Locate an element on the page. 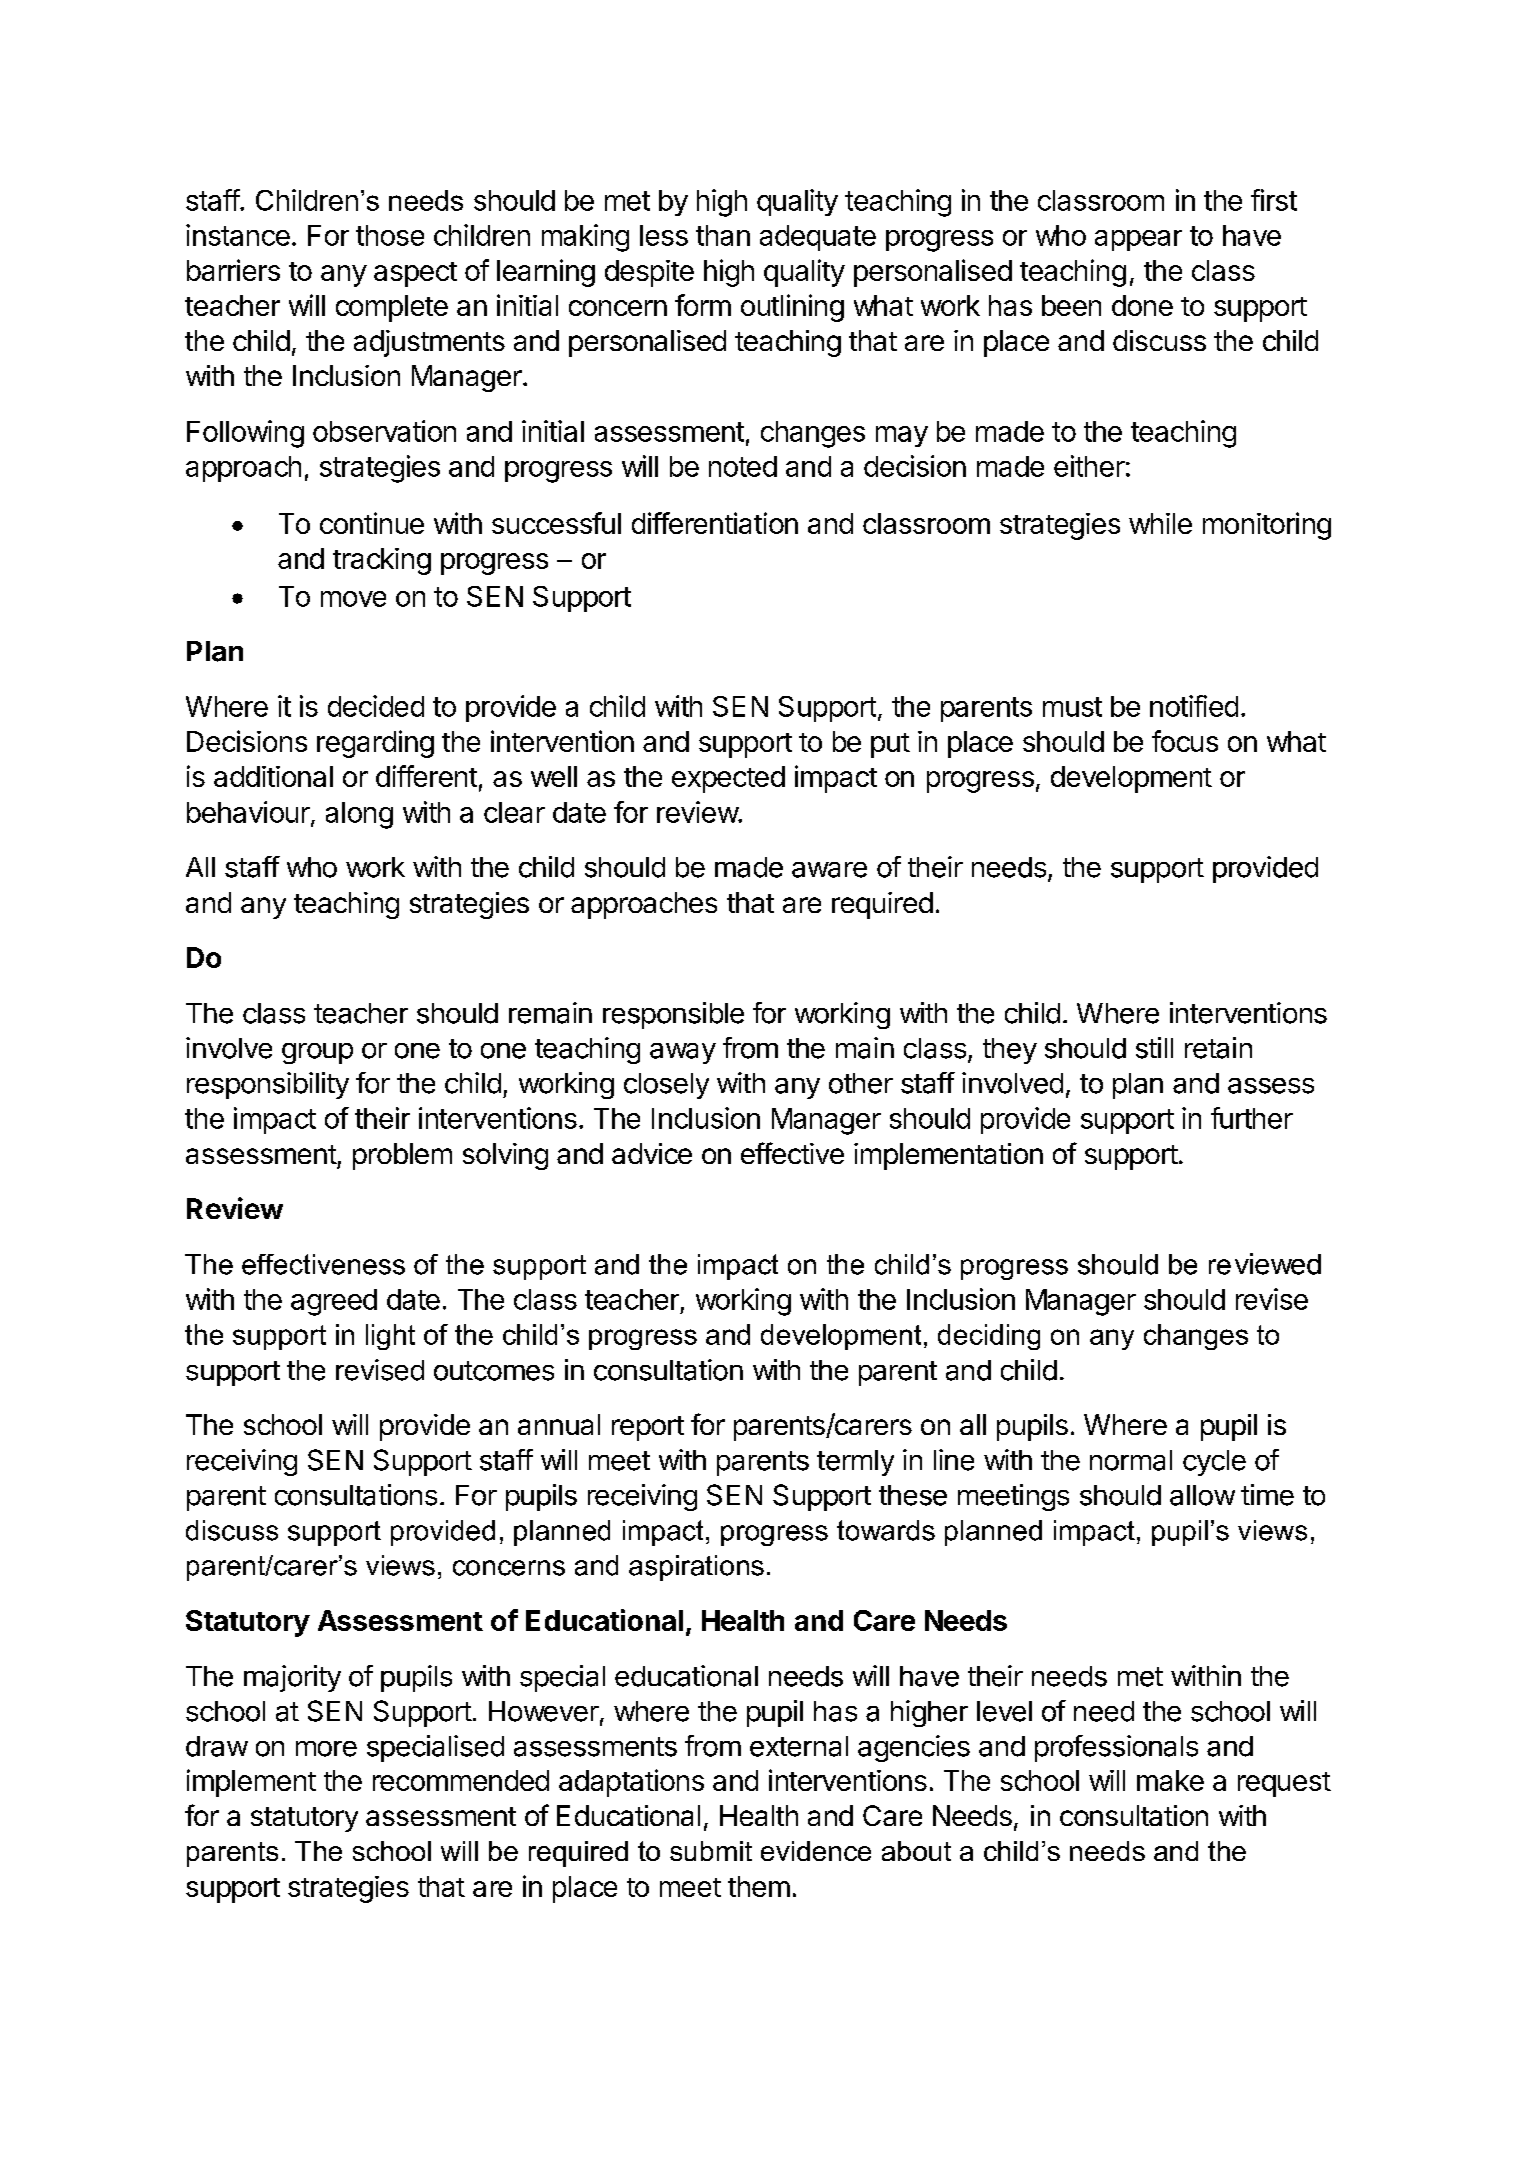  more is located at coordinates (326, 1749).
